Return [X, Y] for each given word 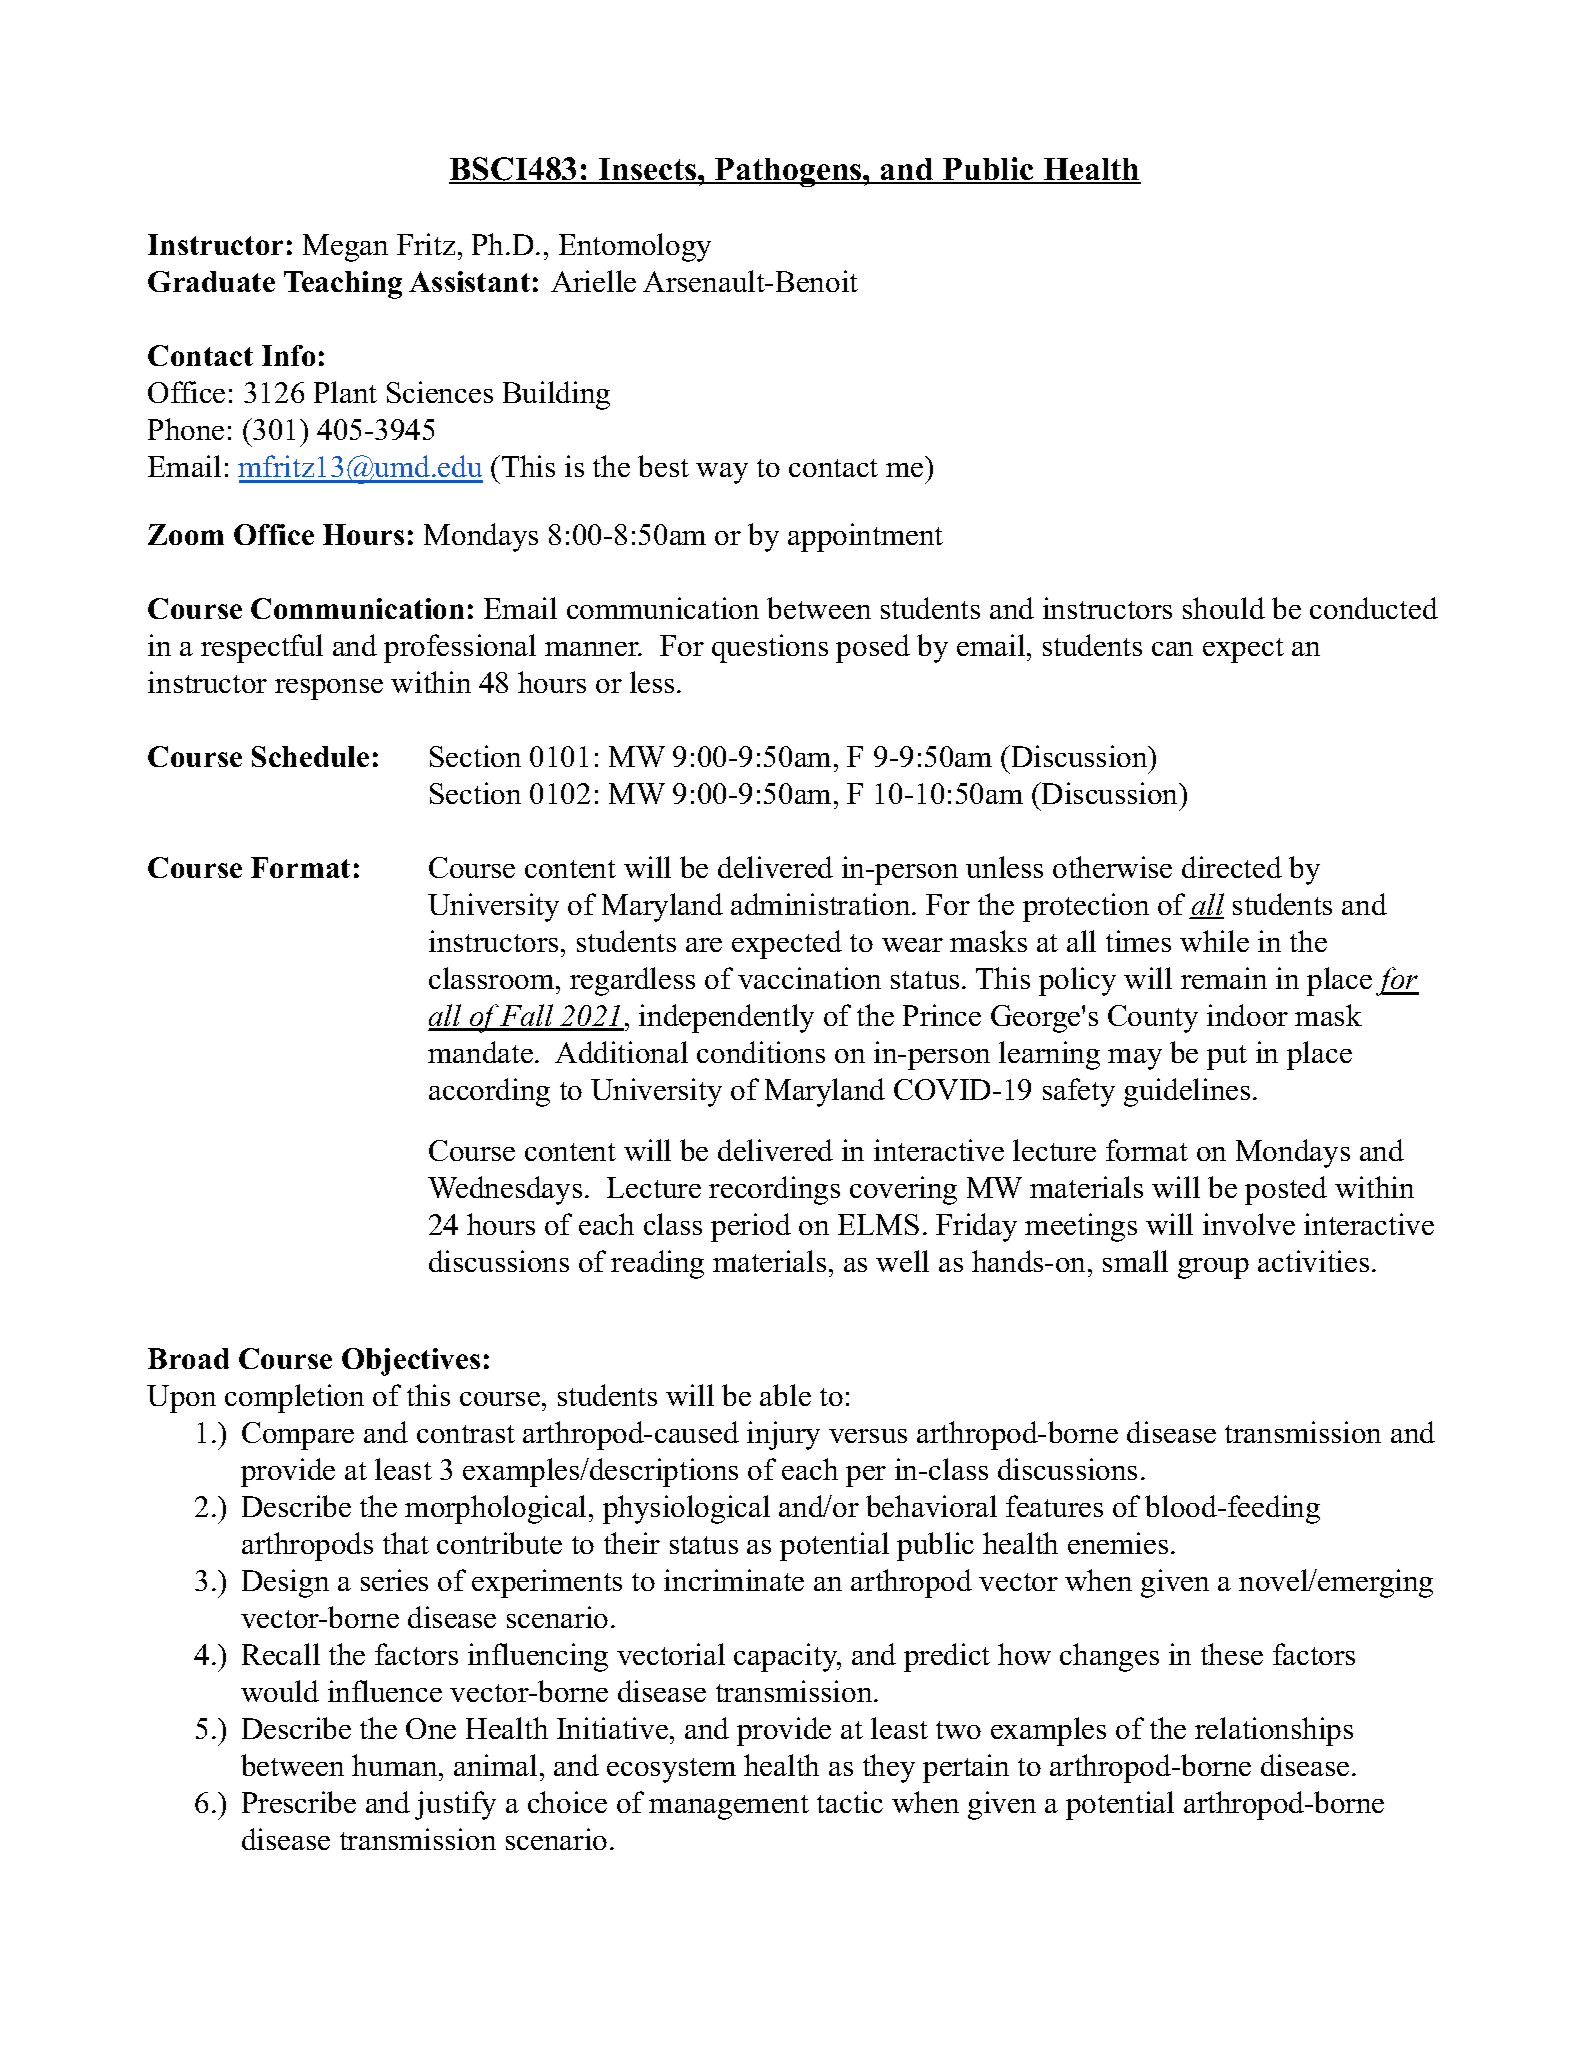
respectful [262, 648]
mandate [480, 1052]
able [785, 1395]
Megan [345, 248]
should [1224, 608]
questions [770, 648]
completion [294, 1398]
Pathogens [788, 172]
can [1172, 649]
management [729, 1807]
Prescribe [299, 1802]
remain [1224, 978]
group [1213, 1268]
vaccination [809, 978]
